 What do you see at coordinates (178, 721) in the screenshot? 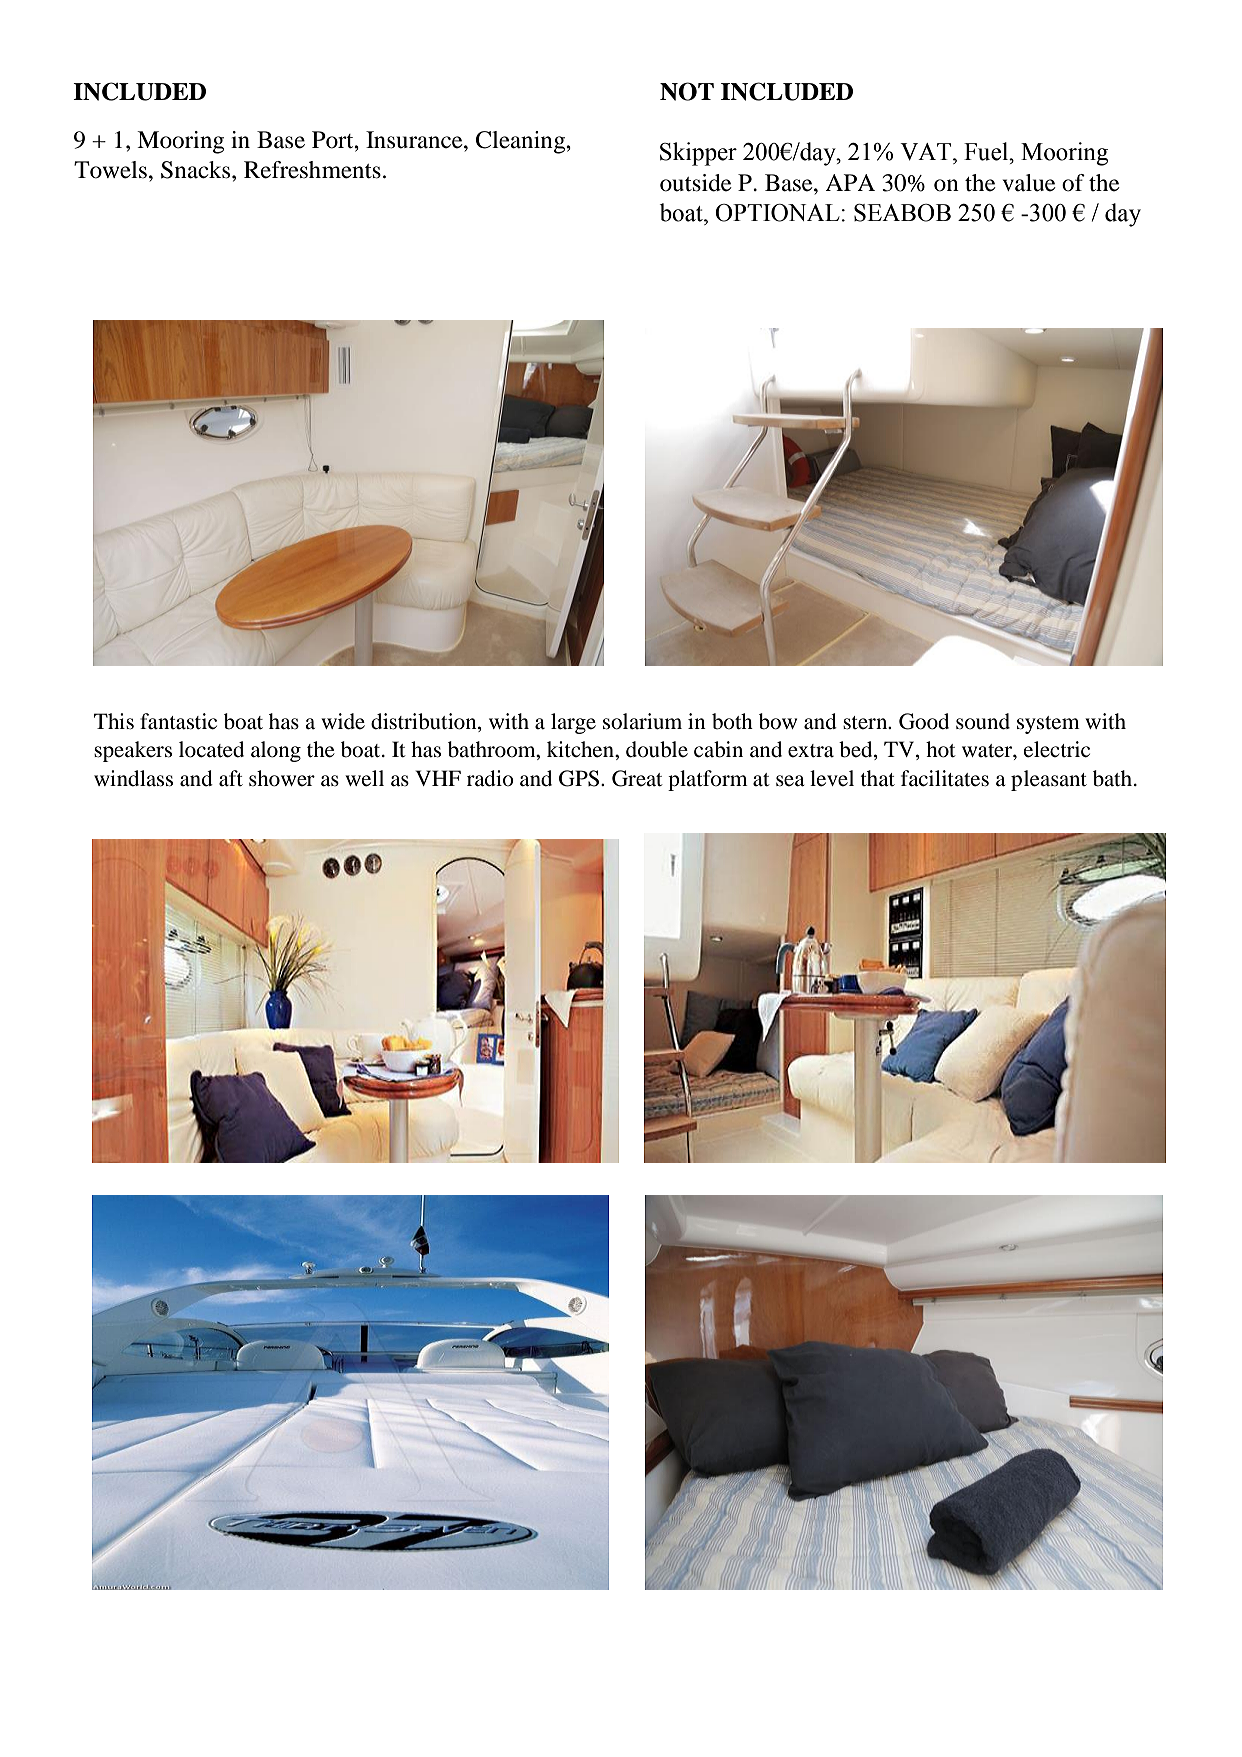
I see `fantastic` at bounding box center [178, 721].
